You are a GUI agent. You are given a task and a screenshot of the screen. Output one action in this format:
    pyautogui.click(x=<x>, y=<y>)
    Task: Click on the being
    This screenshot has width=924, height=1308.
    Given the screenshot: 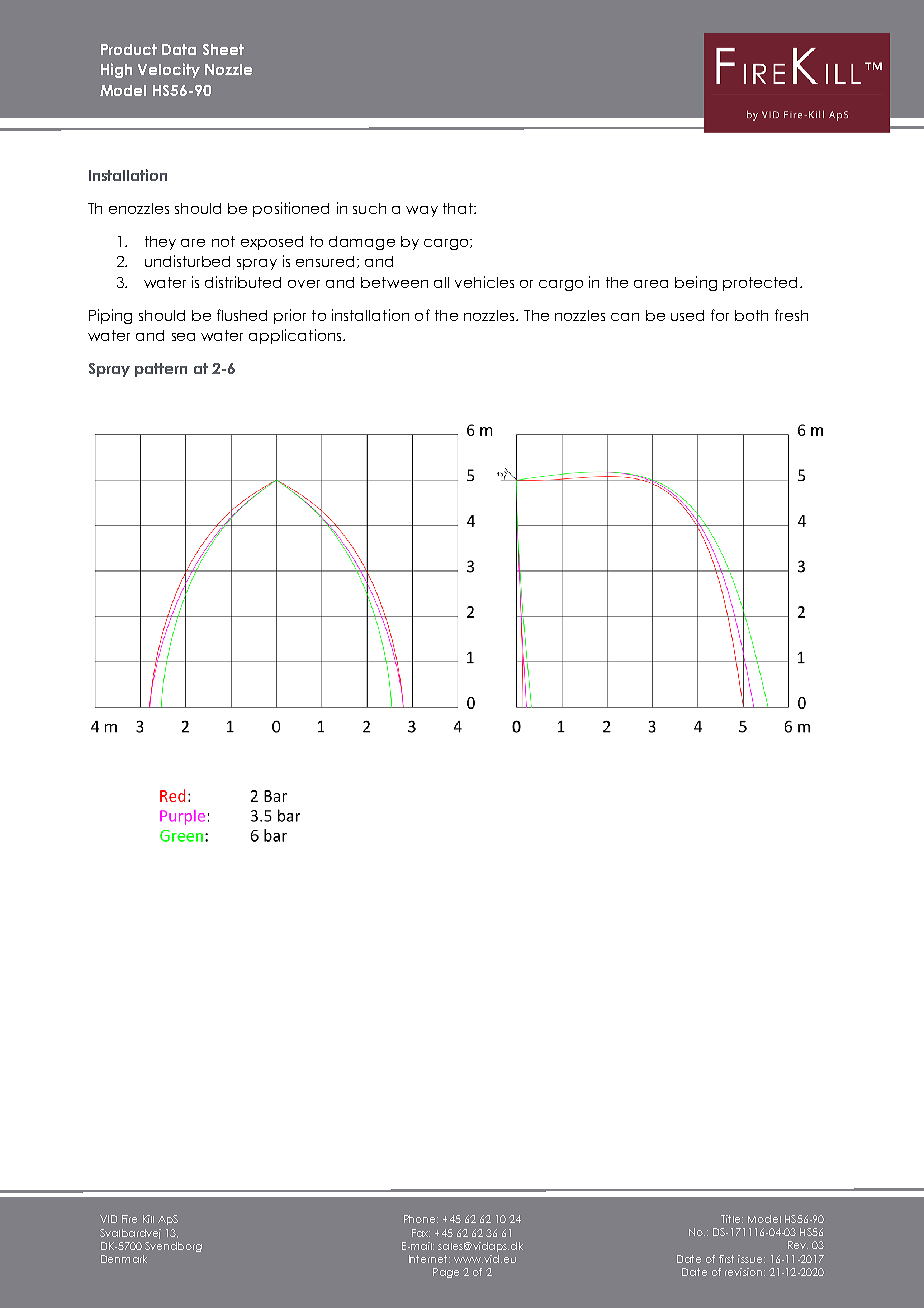 What is the action you would take?
    pyautogui.click(x=696, y=283)
